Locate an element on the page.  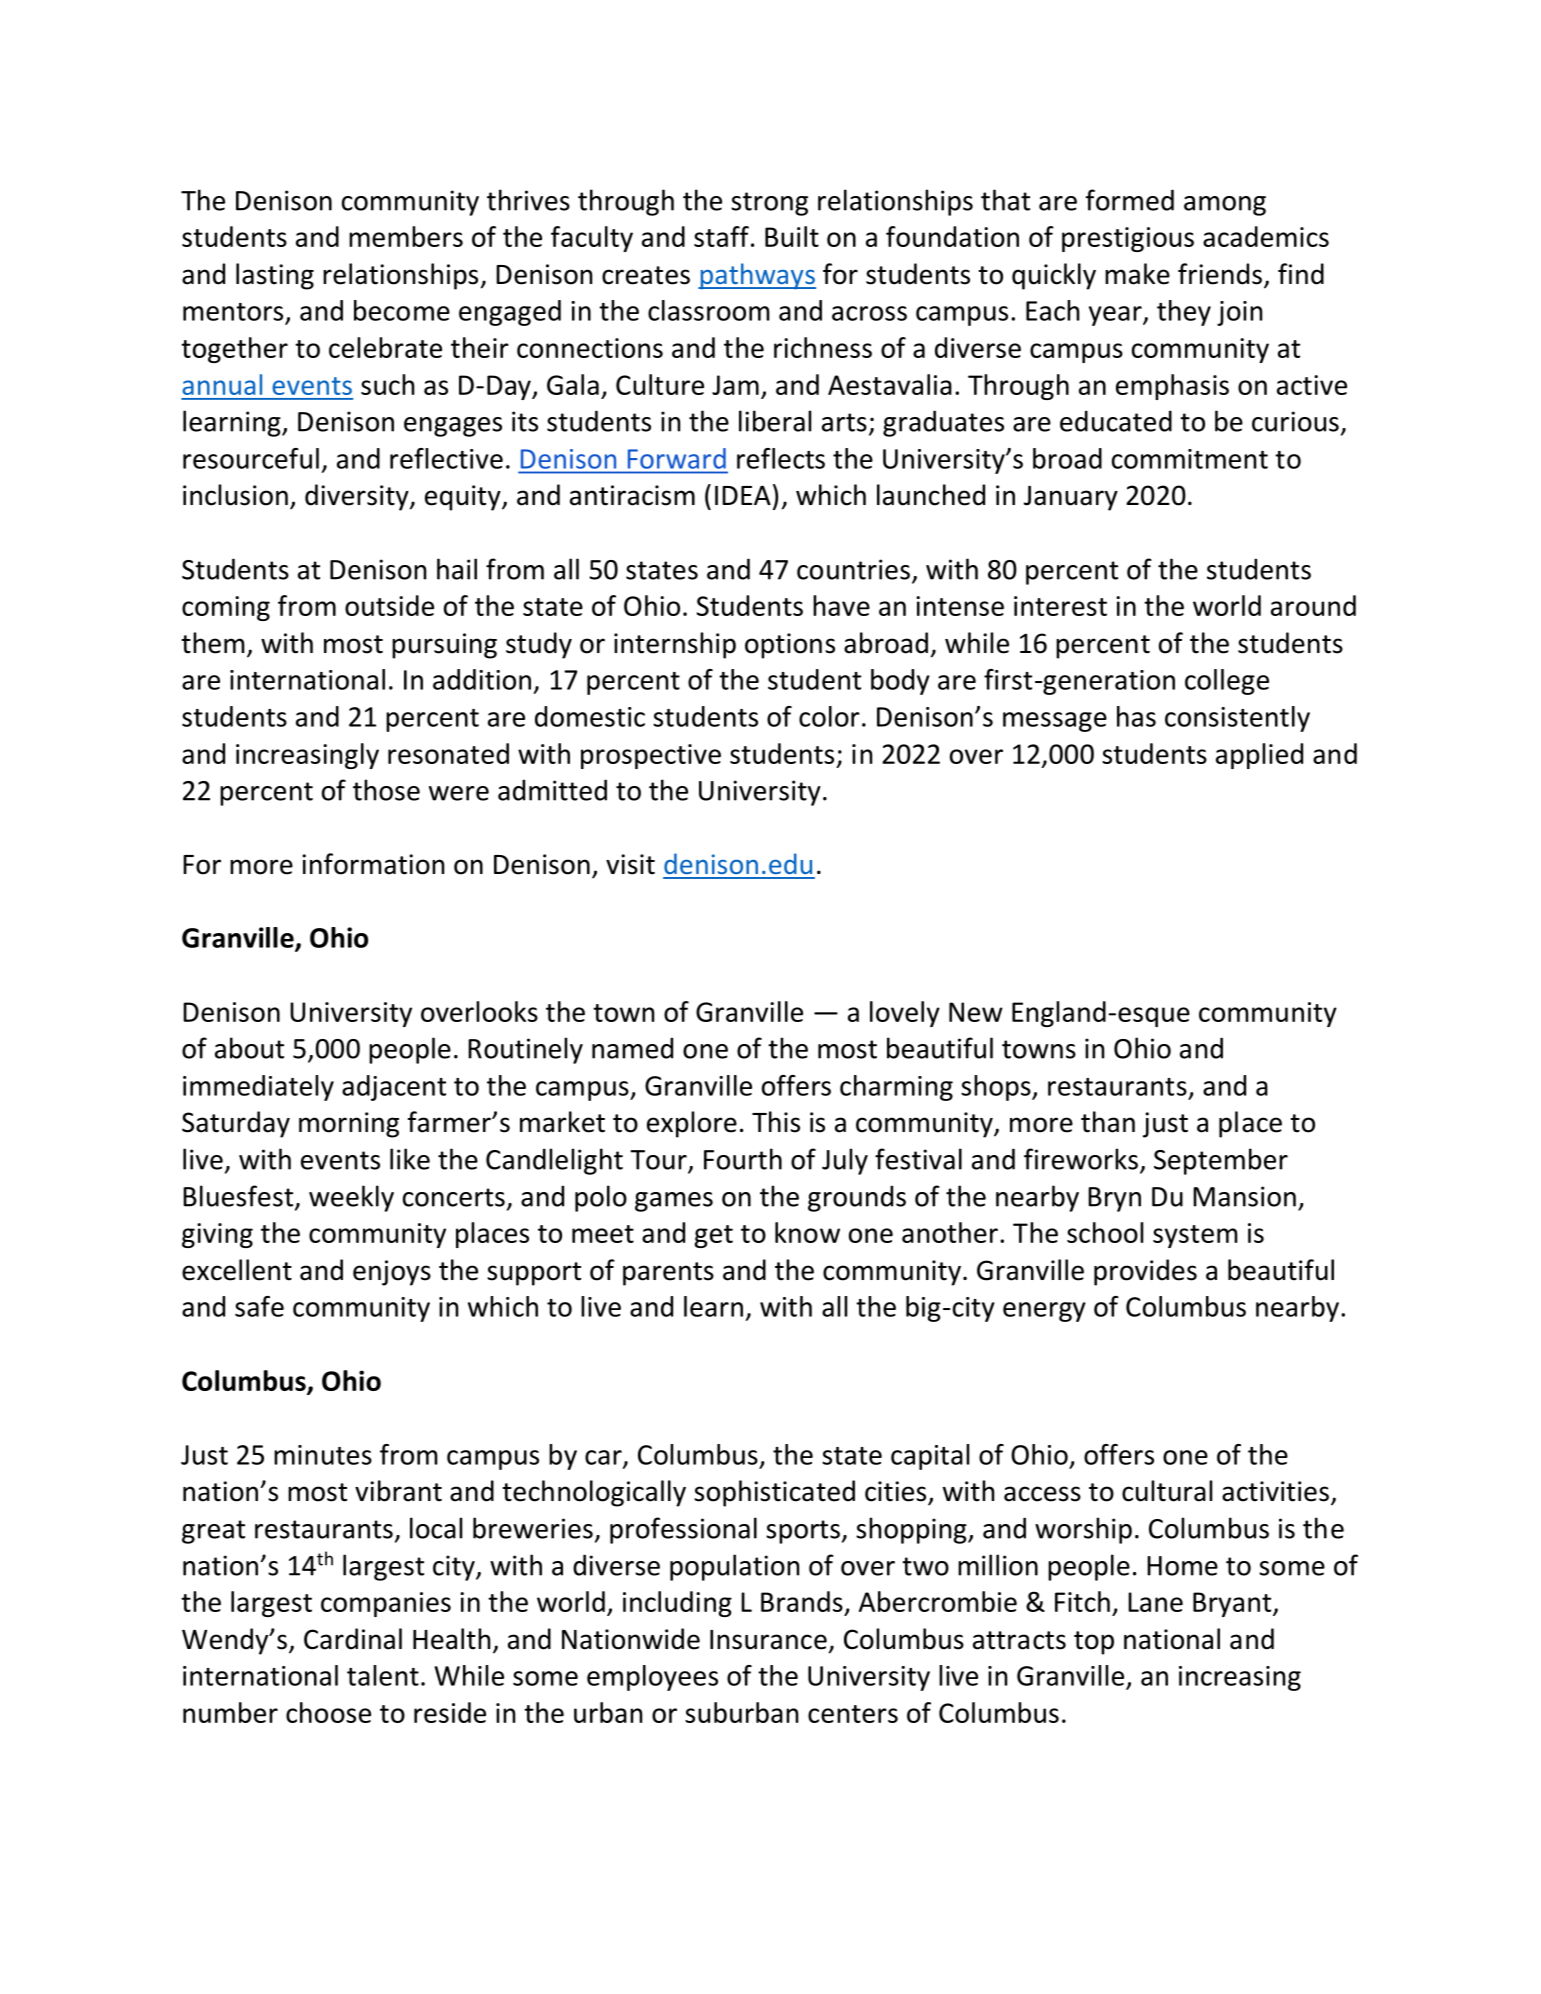
talent is located at coordinates (383, 1675).
